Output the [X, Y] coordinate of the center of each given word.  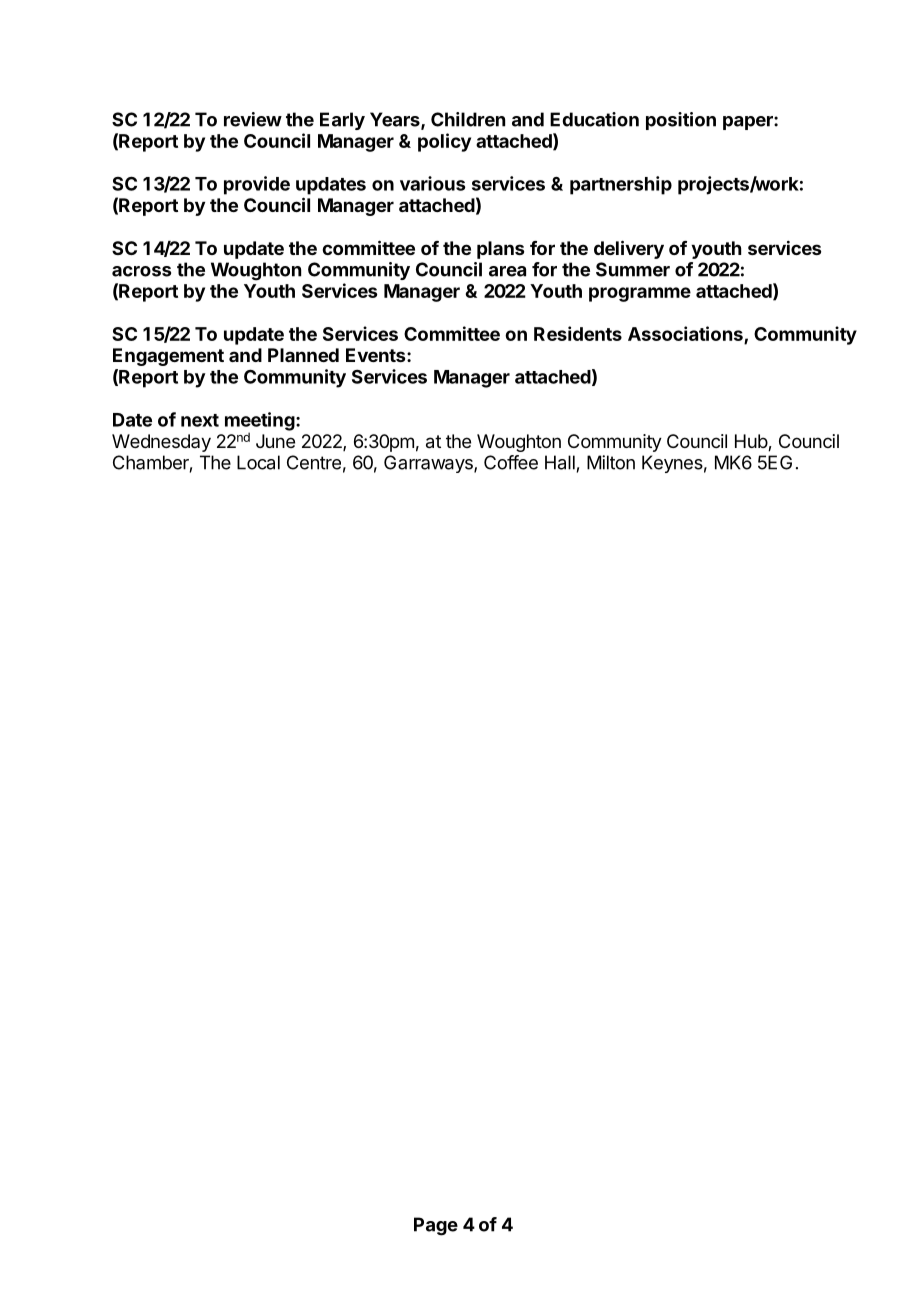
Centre [314, 462]
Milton [611, 462]
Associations [685, 333]
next [200, 420]
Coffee [511, 462]
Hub [752, 442]
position [681, 121]
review [253, 119]
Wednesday [161, 443]
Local [258, 462]
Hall [560, 462]
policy [444, 142]
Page [436, 1226]
